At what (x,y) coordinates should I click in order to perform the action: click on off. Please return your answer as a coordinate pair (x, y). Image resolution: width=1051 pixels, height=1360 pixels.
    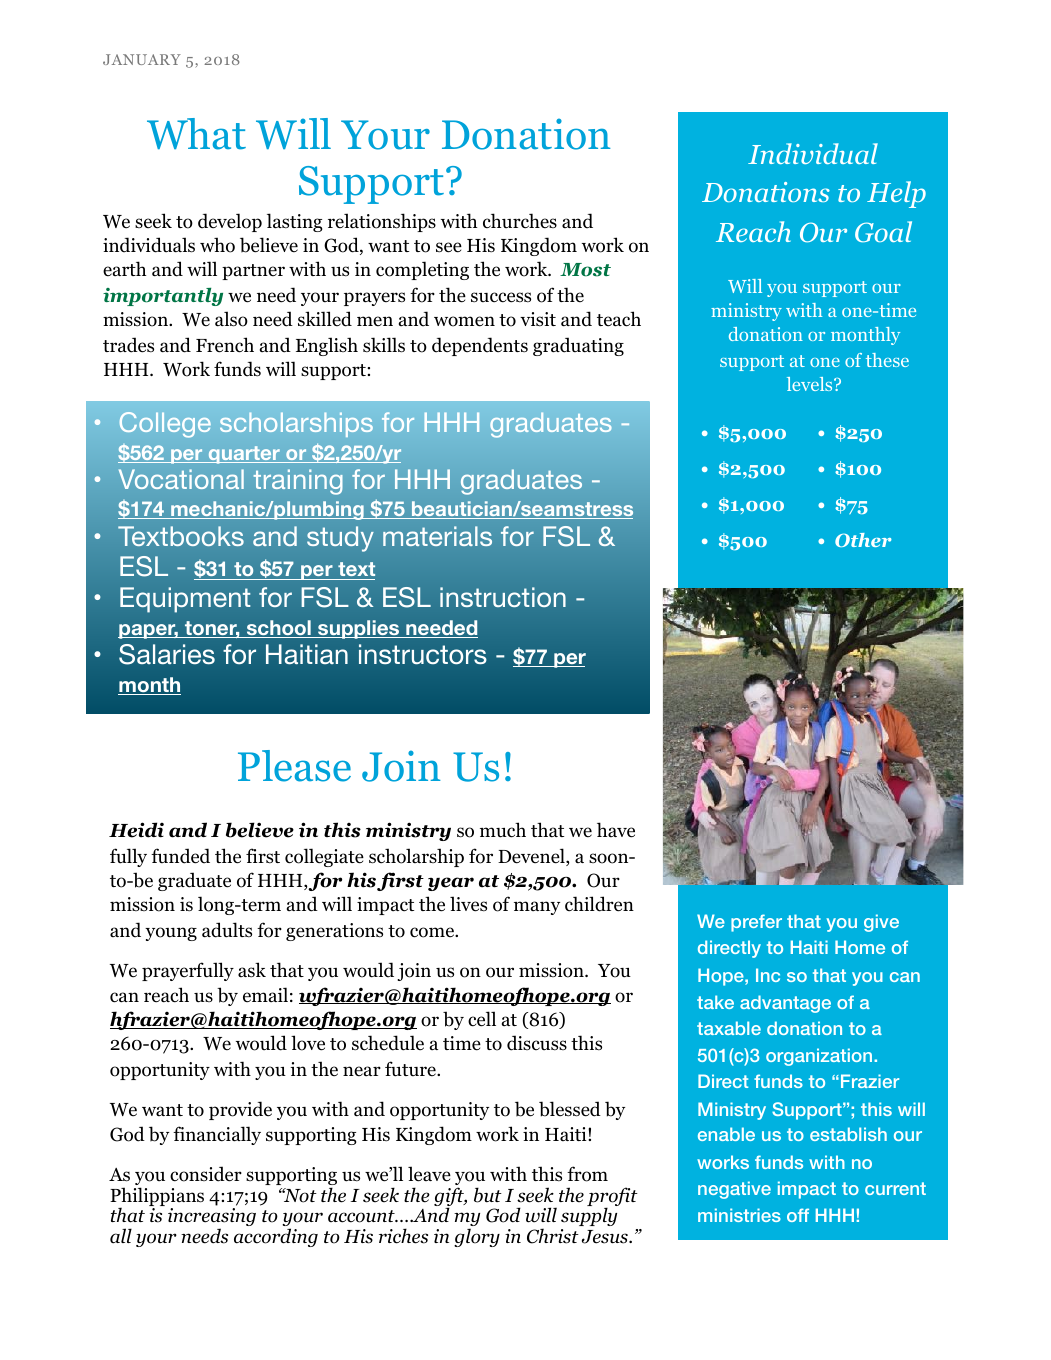
    Looking at the image, I should click on (798, 1215).
